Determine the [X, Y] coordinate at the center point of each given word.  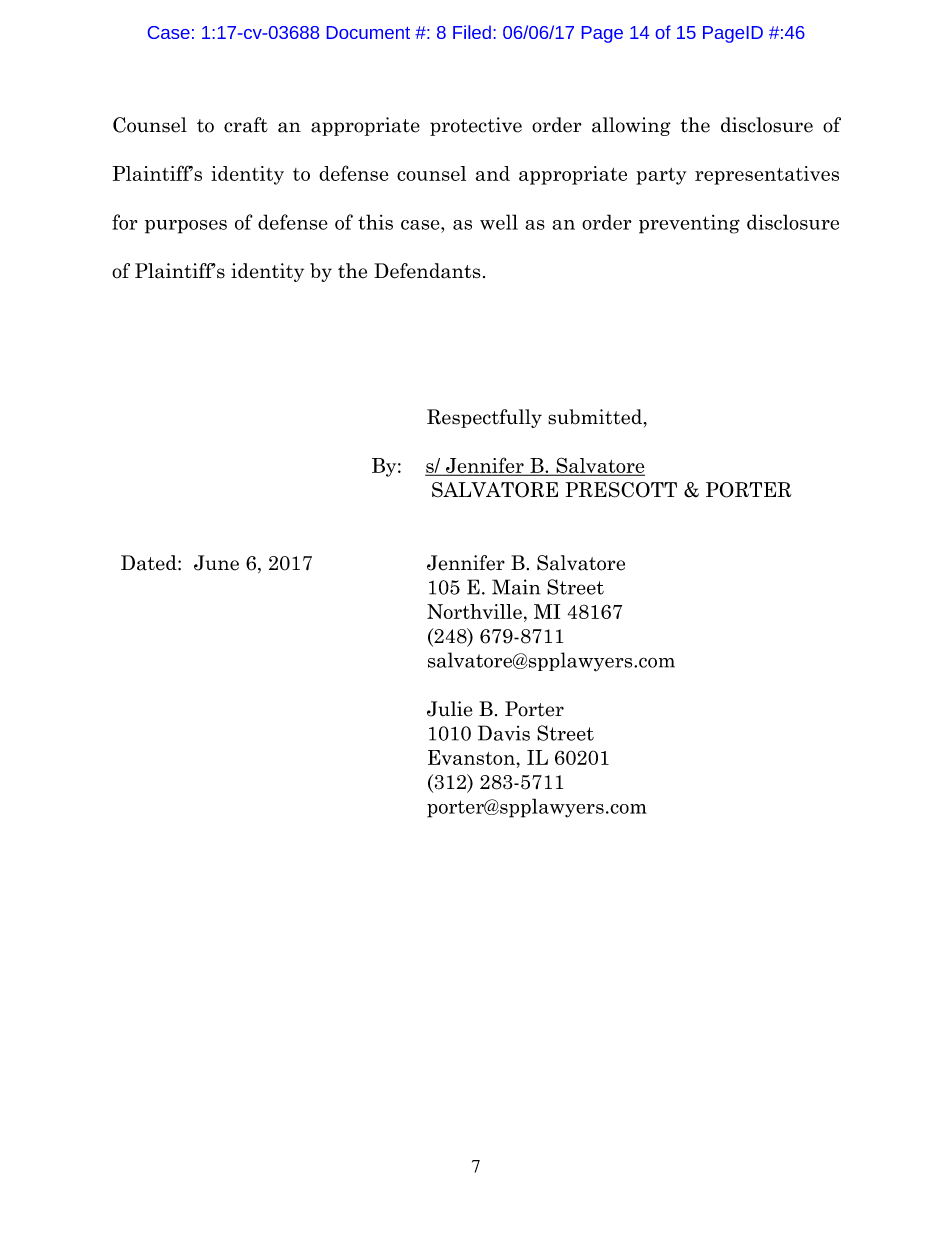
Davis [504, 733]
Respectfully [484, 418]
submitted [595, 417]
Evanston [472, 757]
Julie [449, 709]
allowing [631, 126]
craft [246, 125]
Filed [472, 32]
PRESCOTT [621, 490]
